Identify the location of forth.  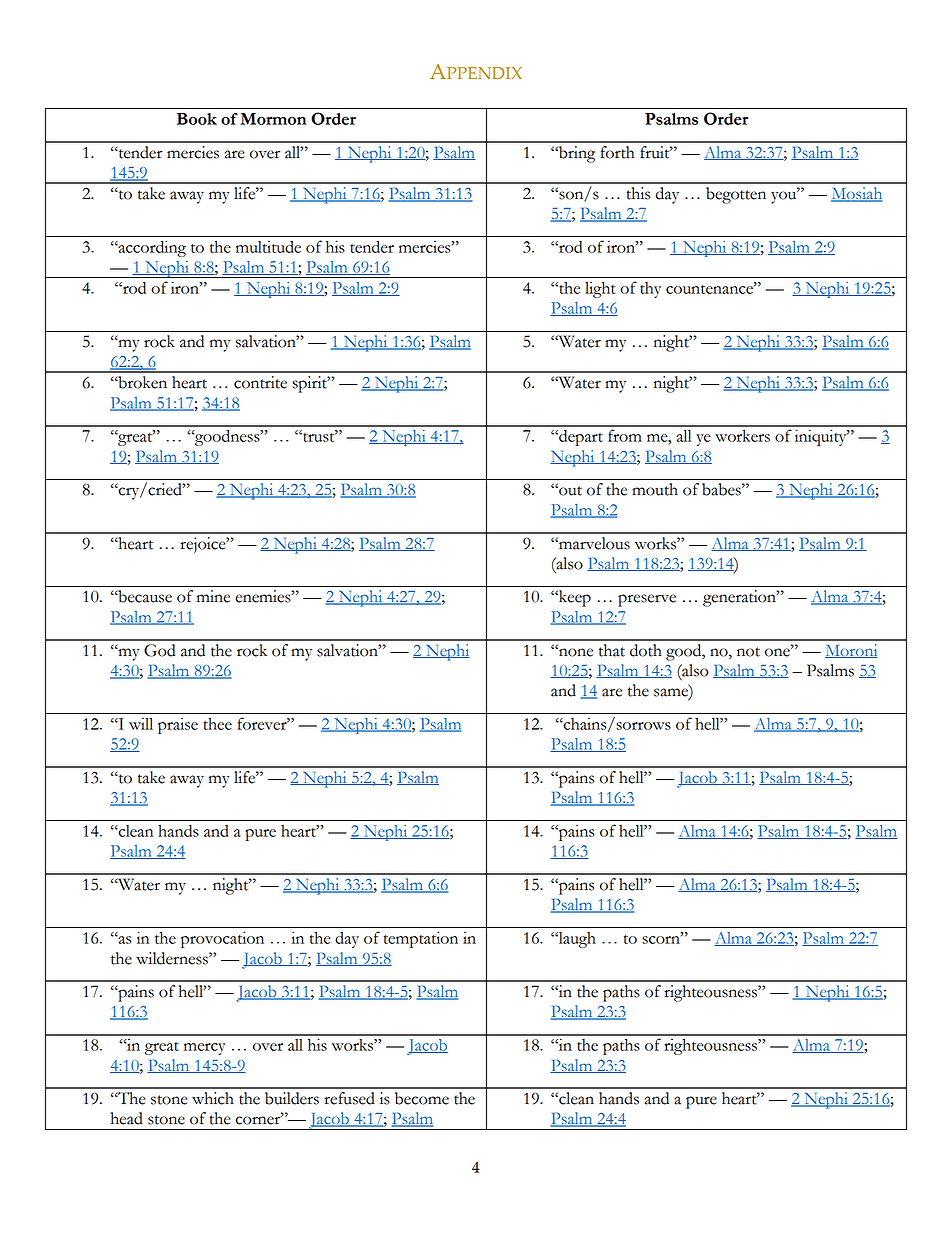
(617, 152).
